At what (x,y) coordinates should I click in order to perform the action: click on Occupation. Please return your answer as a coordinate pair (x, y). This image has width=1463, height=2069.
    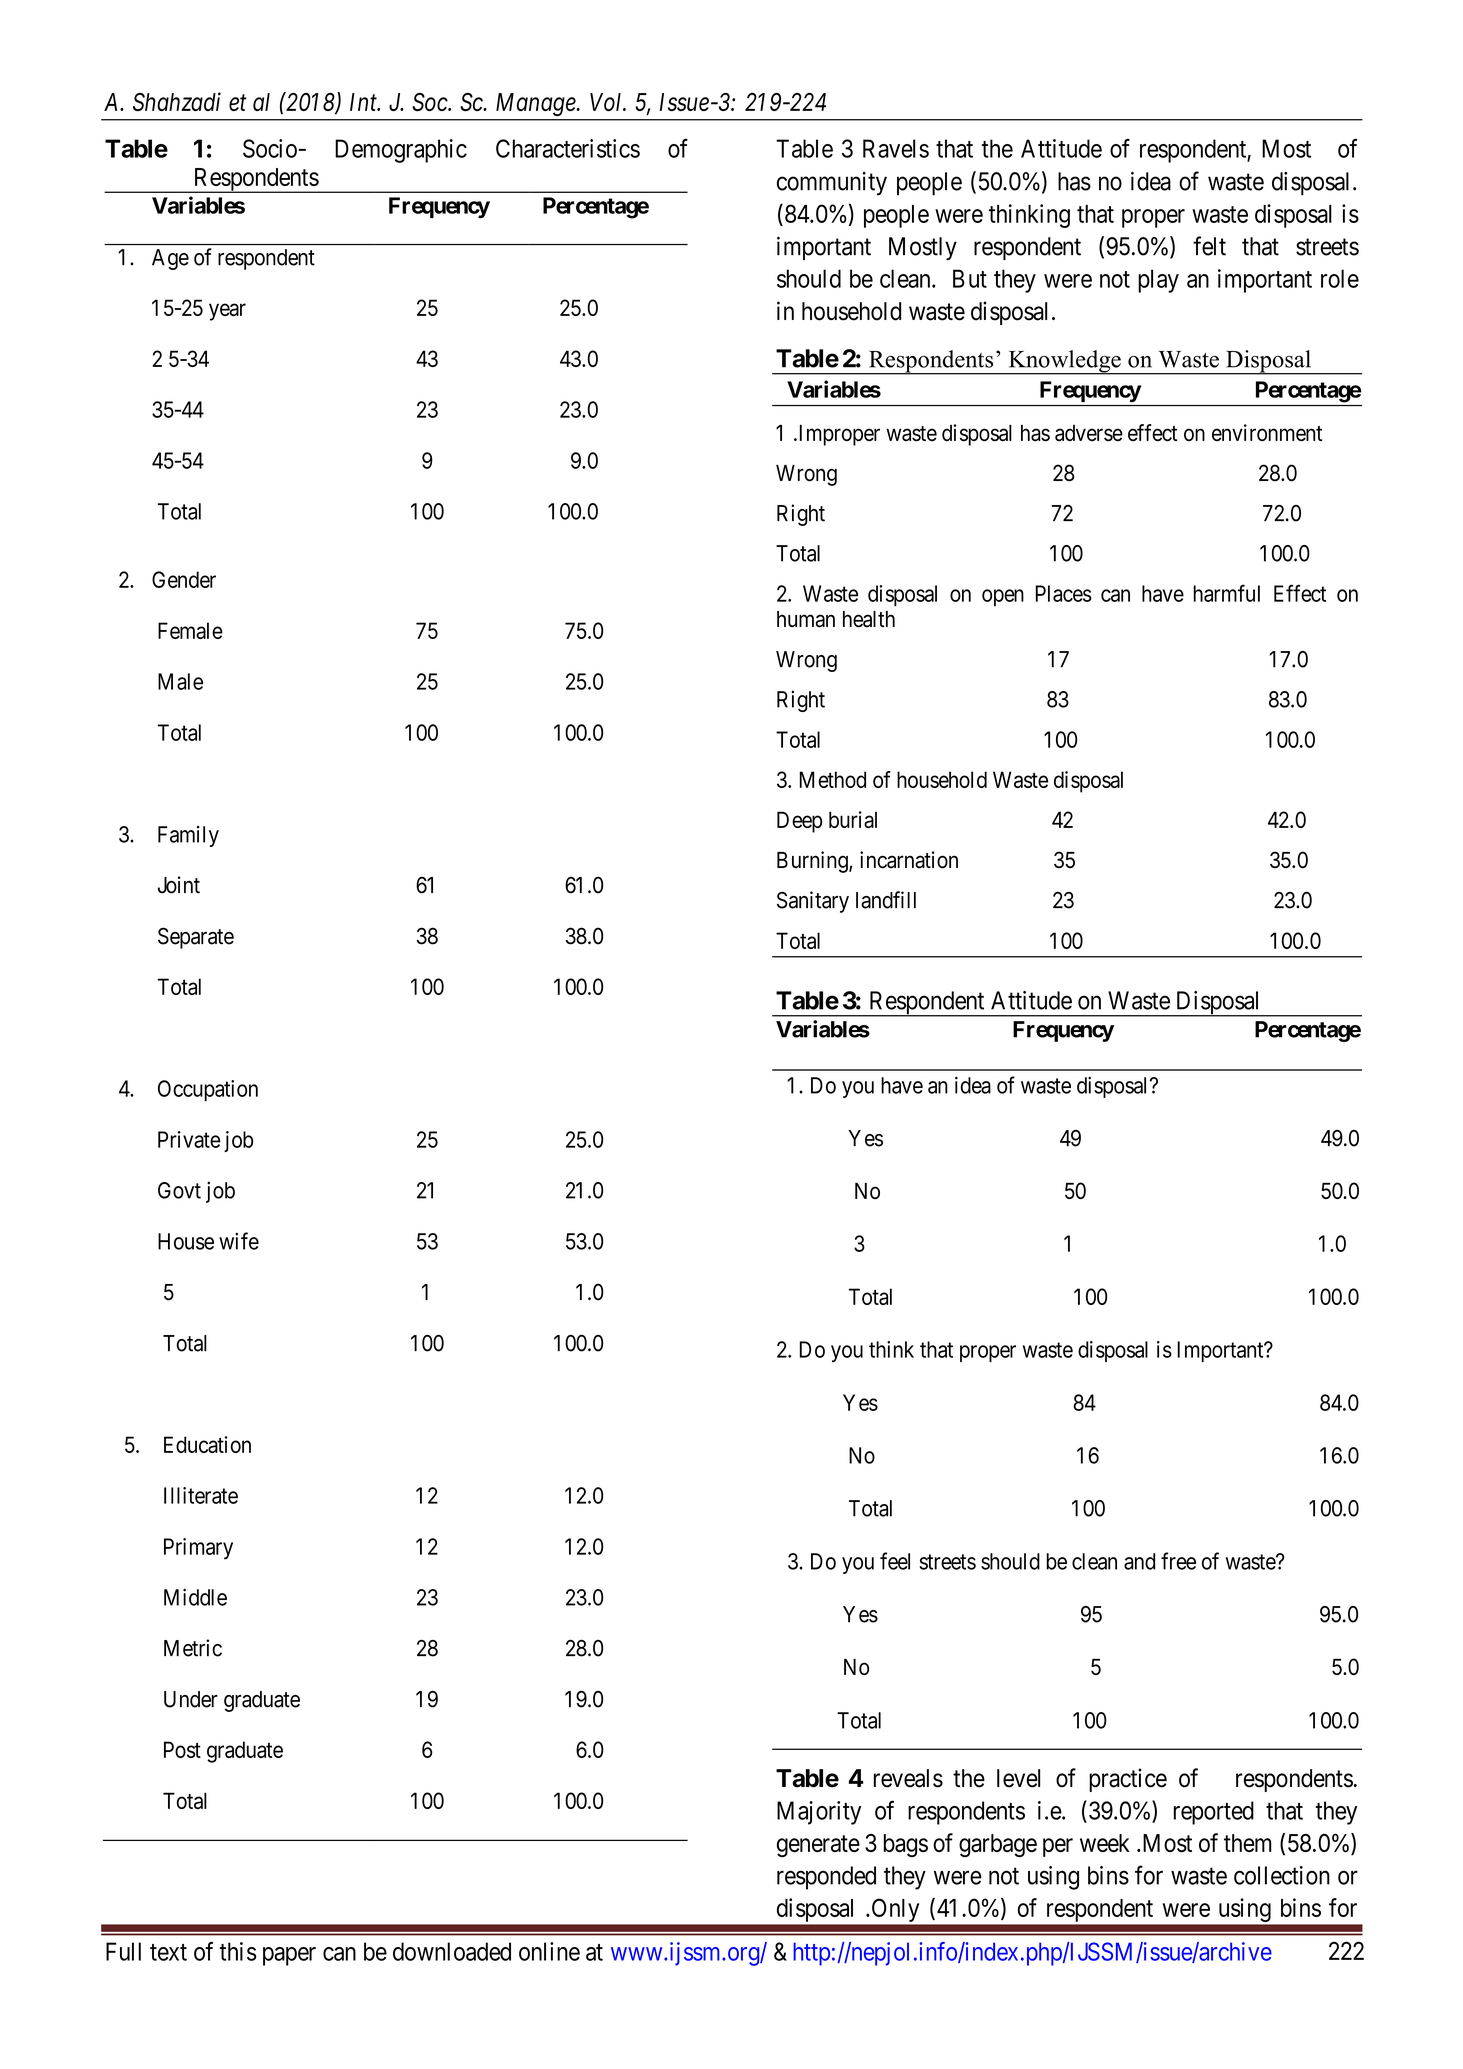
    Looking at the image, I should click on (208, 1090).
